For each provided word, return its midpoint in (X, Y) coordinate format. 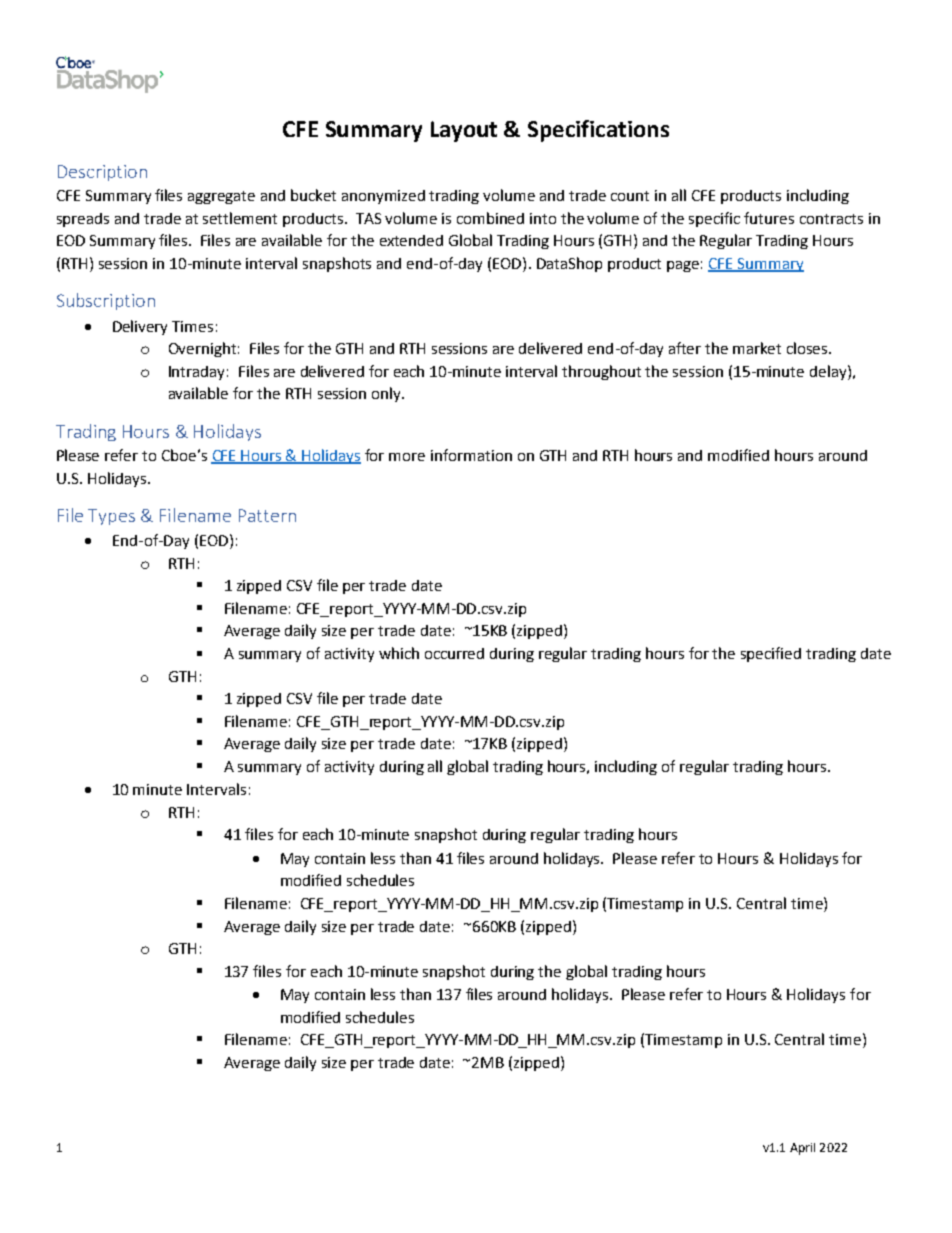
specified (771, 654)
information (471, 455)
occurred (454, 653)
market (757, 348)
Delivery (140, 327)
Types (111, 517)
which (399, 653)
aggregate (221, 197)
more (407, 457)
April (802, 1149)
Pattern (267, 515)
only (387, 394)
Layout (464, 131)
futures (769, 218)
